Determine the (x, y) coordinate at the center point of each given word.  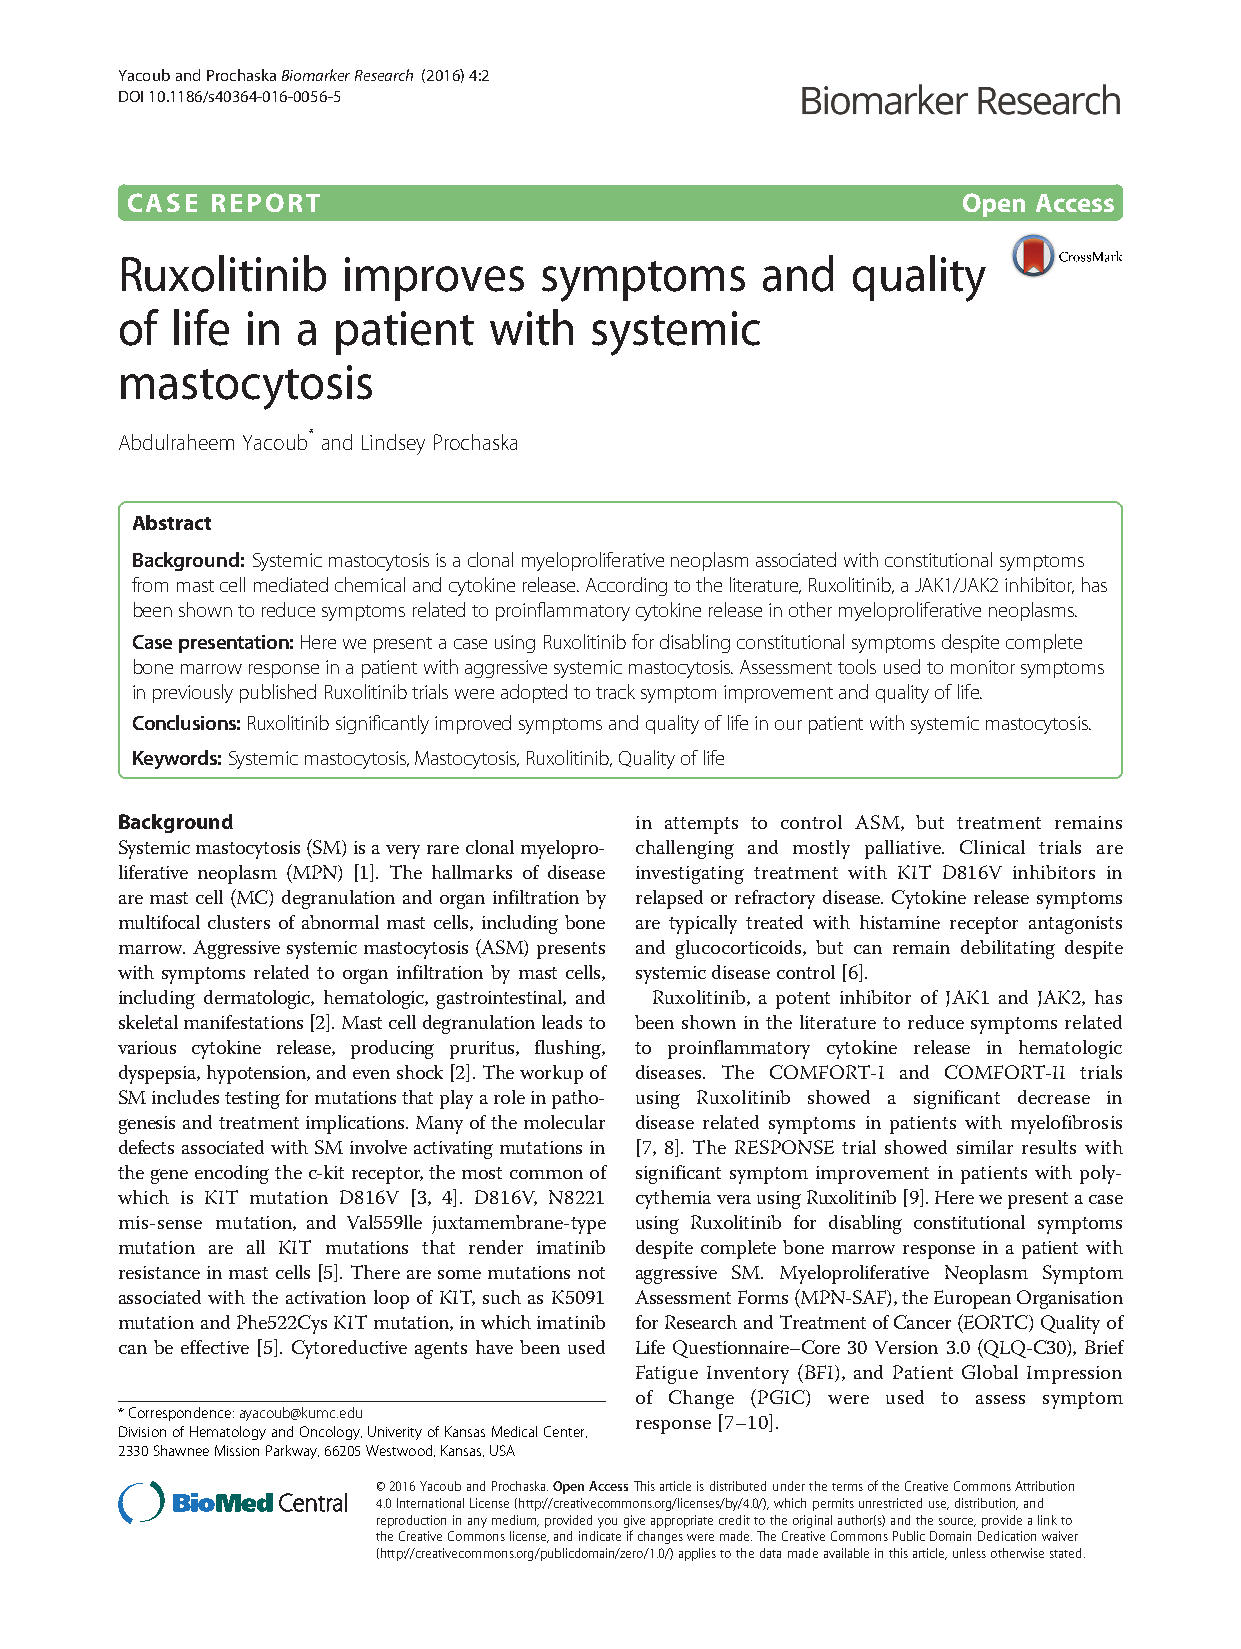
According (626, 586)
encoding (232, 1174)
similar (985, 1147)
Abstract (172, 522)
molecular (564, 1122)
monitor (983, 667)
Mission (237, 1450)
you (607, 1523)
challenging (685, 849)
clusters (239, 922)
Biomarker (316, 75)
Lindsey (393, 444)
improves (434, 279)
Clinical (992, 847)
